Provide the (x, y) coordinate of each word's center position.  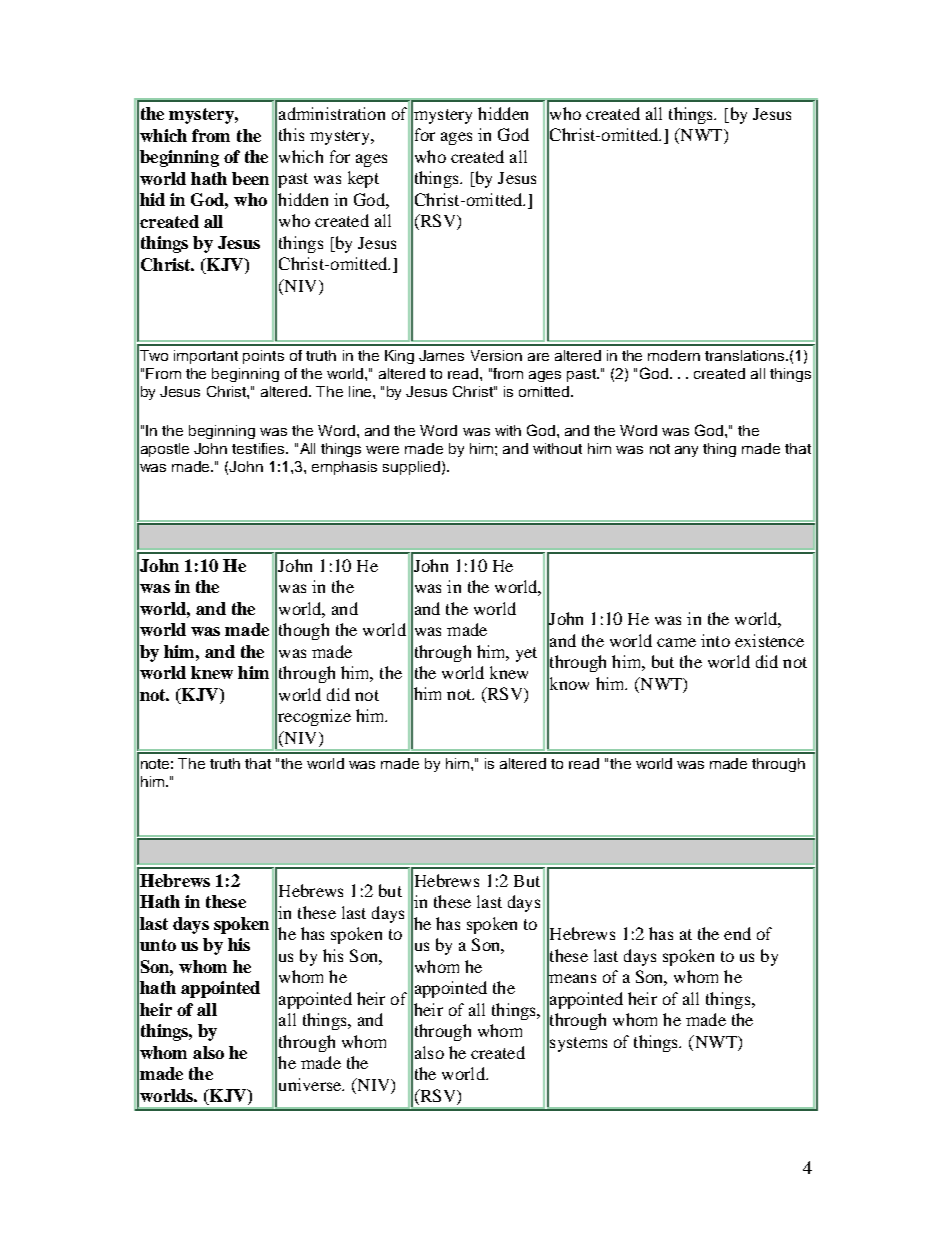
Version (496, 355)
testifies (259, 448)
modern (674, 355)
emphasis (344, 468)
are (538, 357)
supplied (413, 468)
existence (769, 640)
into (715, 640)
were (382, 450)
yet (526, 654)
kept (363, 179)
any (686, 451)
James (441, 355)
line (361, 391)
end (737, 933)
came (676, 642)
